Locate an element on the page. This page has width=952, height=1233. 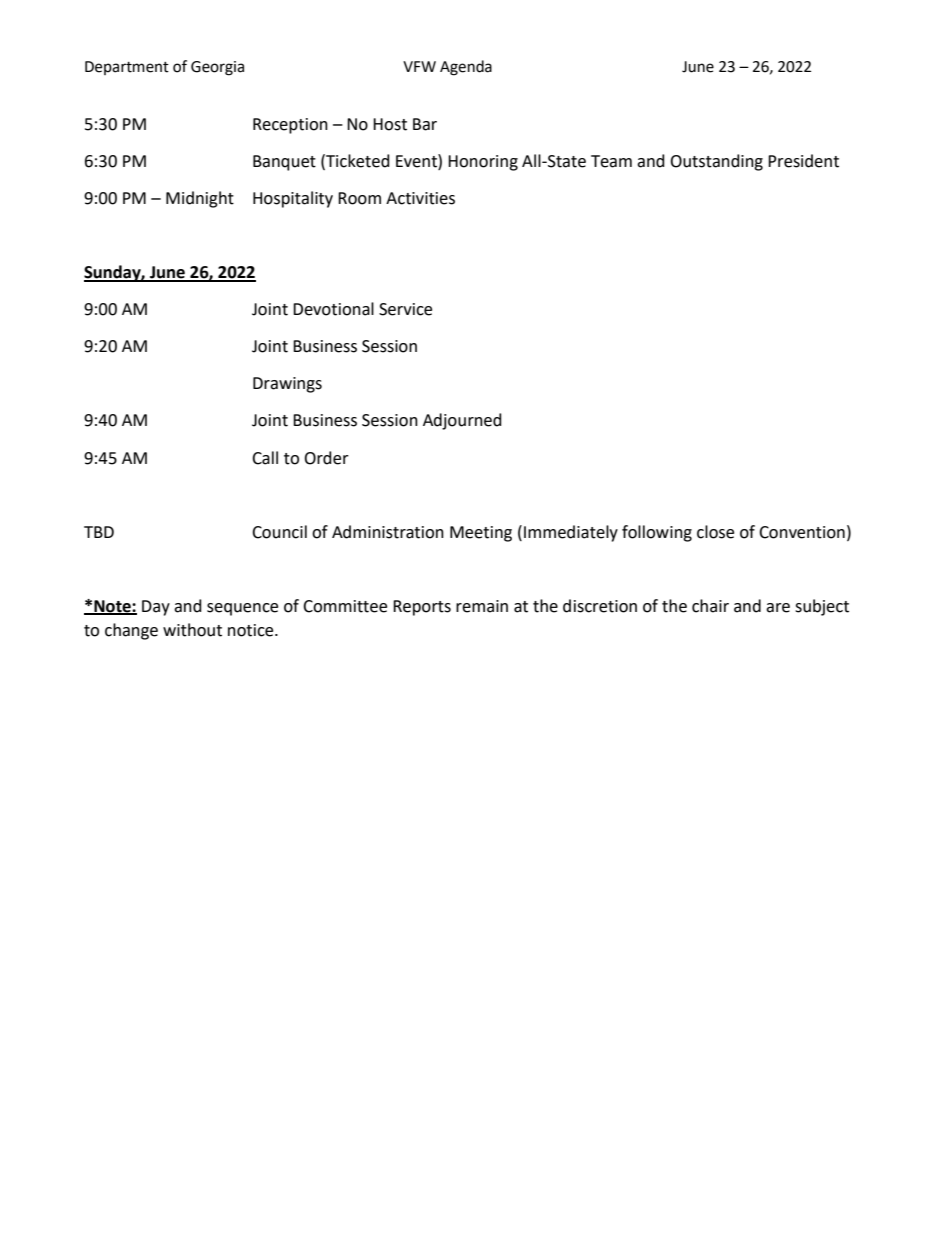
close is located at coordinates (715, 532).
